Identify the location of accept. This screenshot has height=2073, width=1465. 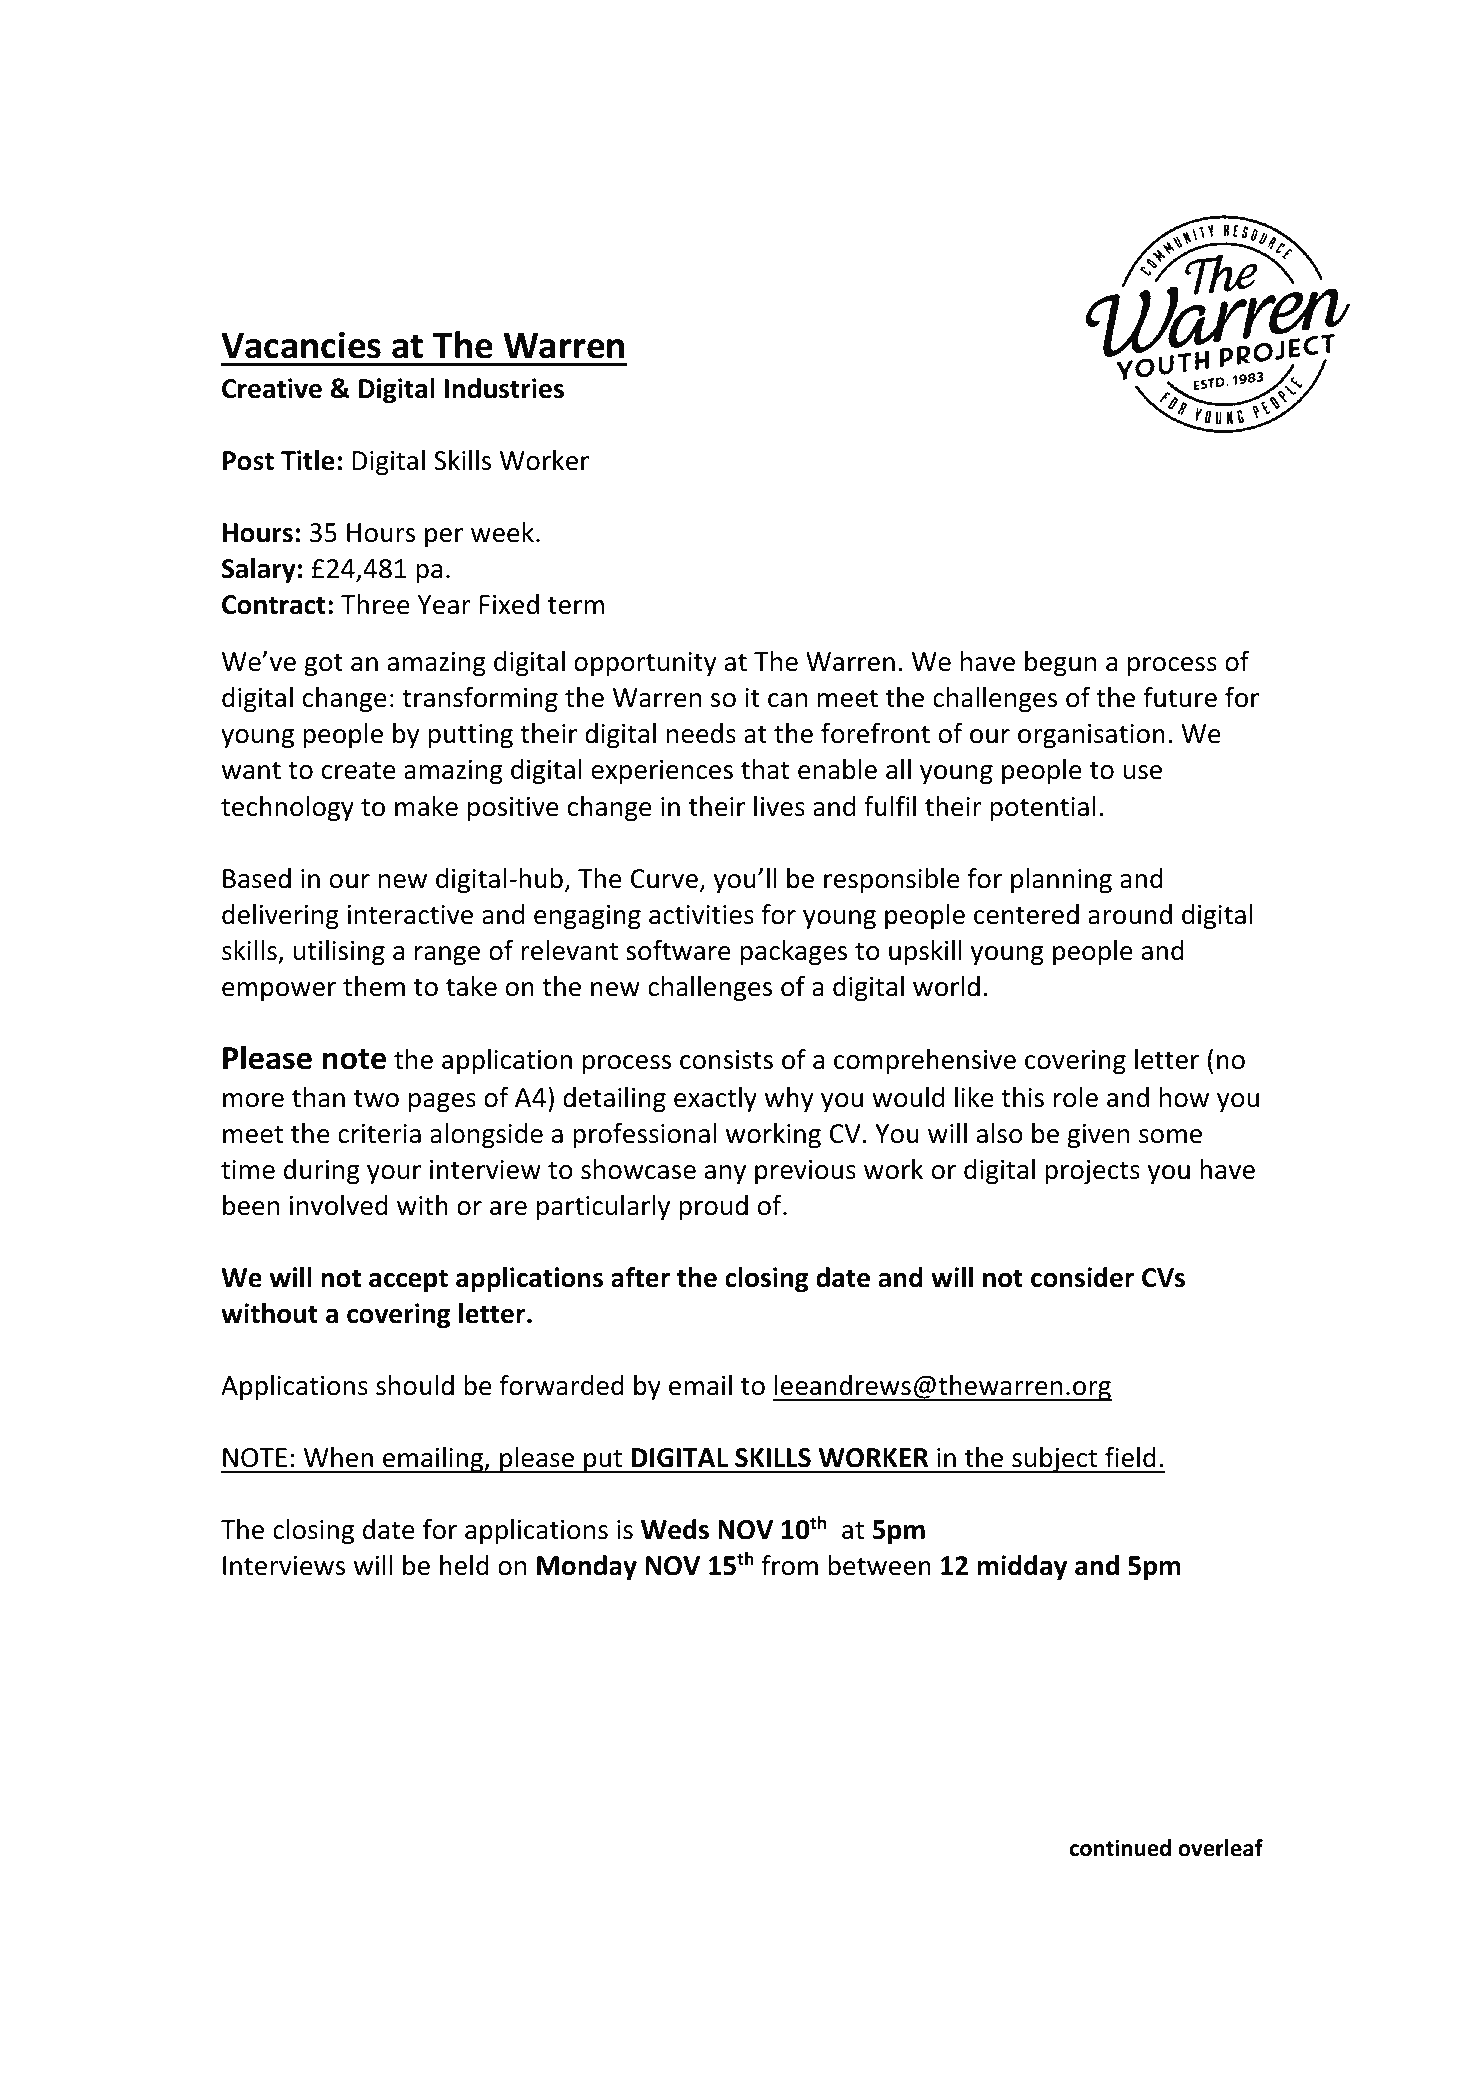
(408, 1281).
